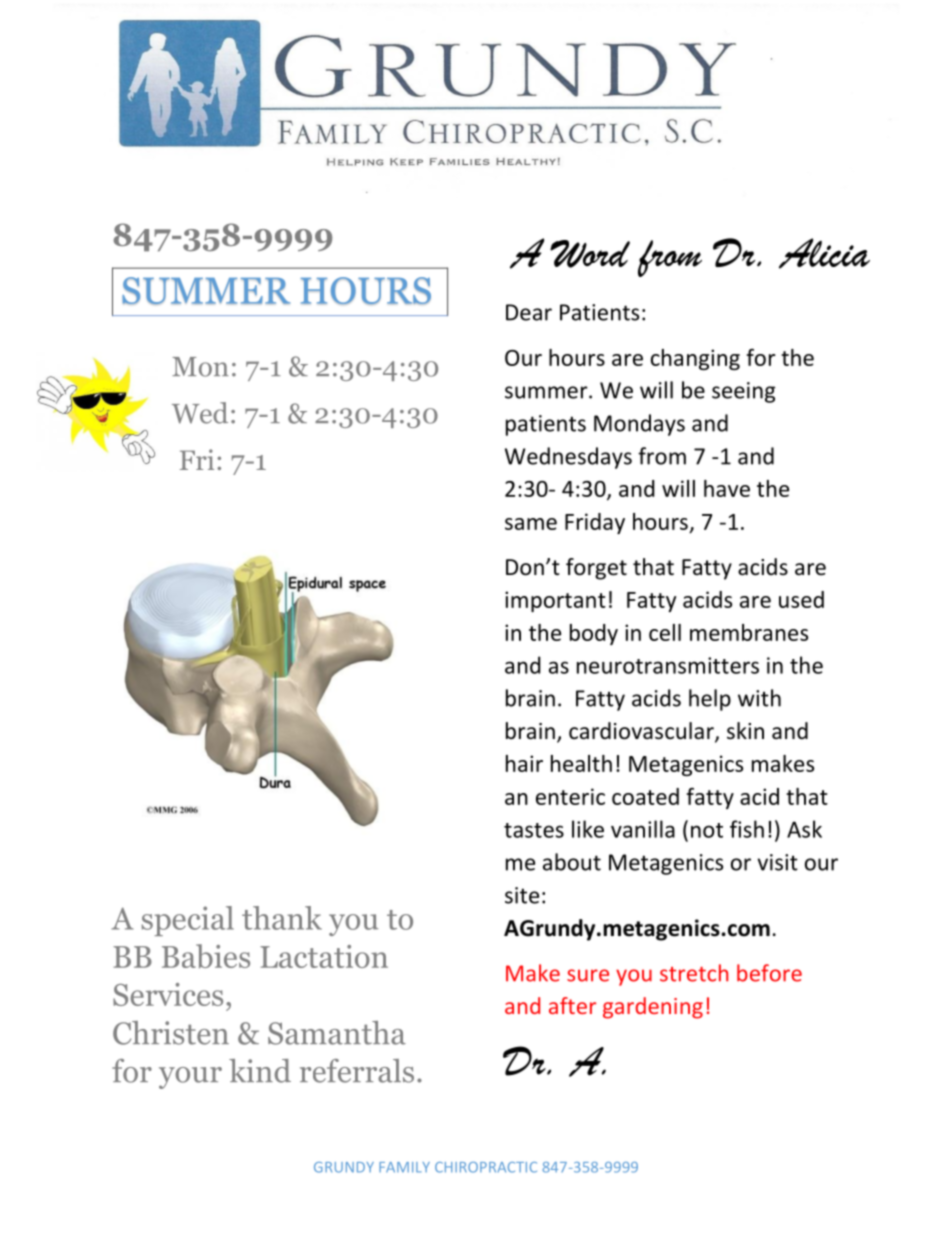 This screenshot has width=952, height=1233. Describe the element at coordinates (529, 312) in the screenshot. I see `Dear` at that location.
